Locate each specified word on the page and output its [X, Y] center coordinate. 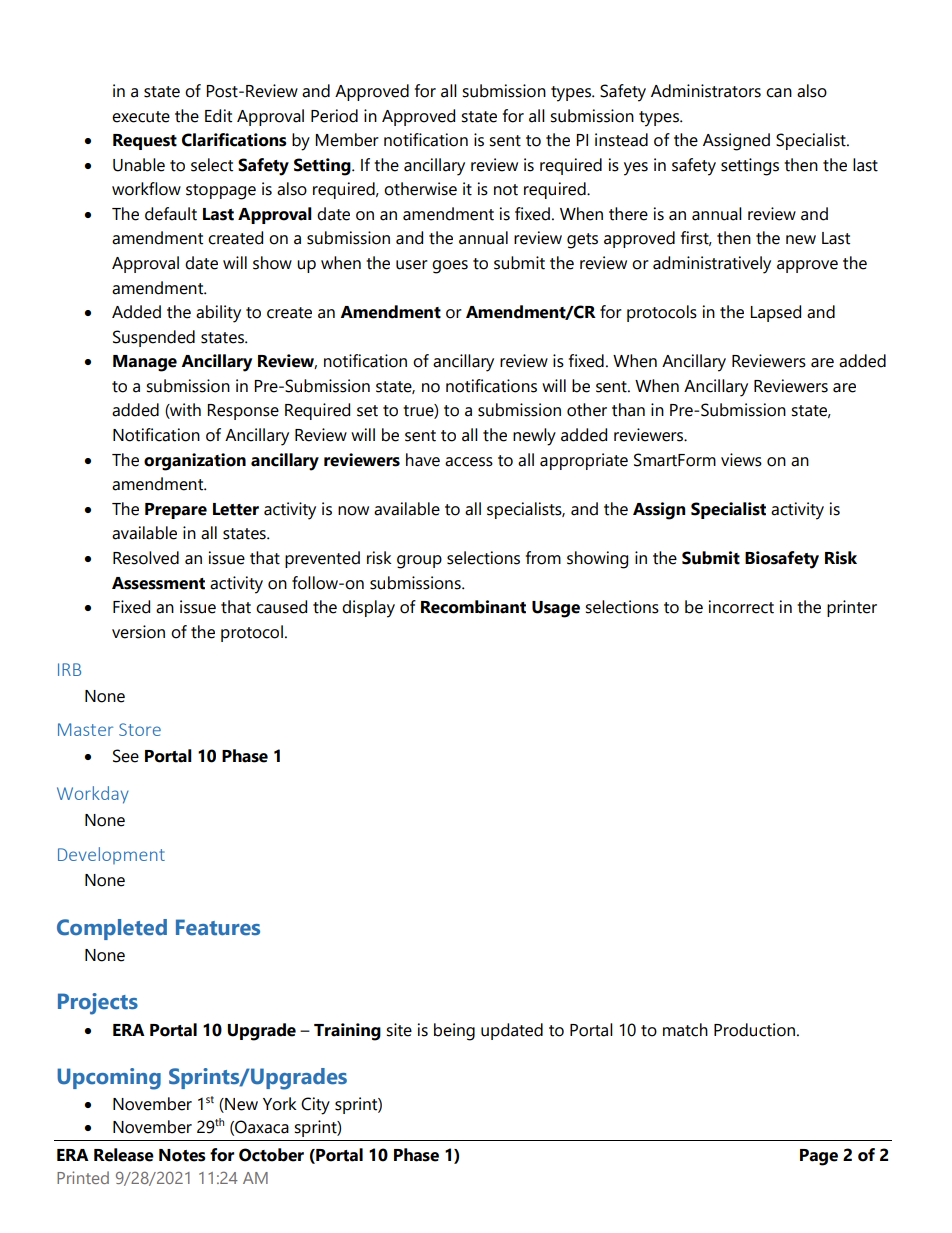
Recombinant [473, 607]
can [779, 93]
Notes [182, 1155]
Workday [93, 795]
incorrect [741, 607]
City [315, 1106]
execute [141, 117]
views [741, 460]
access [469, 462]
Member [347, 140]
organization [195, 462]
